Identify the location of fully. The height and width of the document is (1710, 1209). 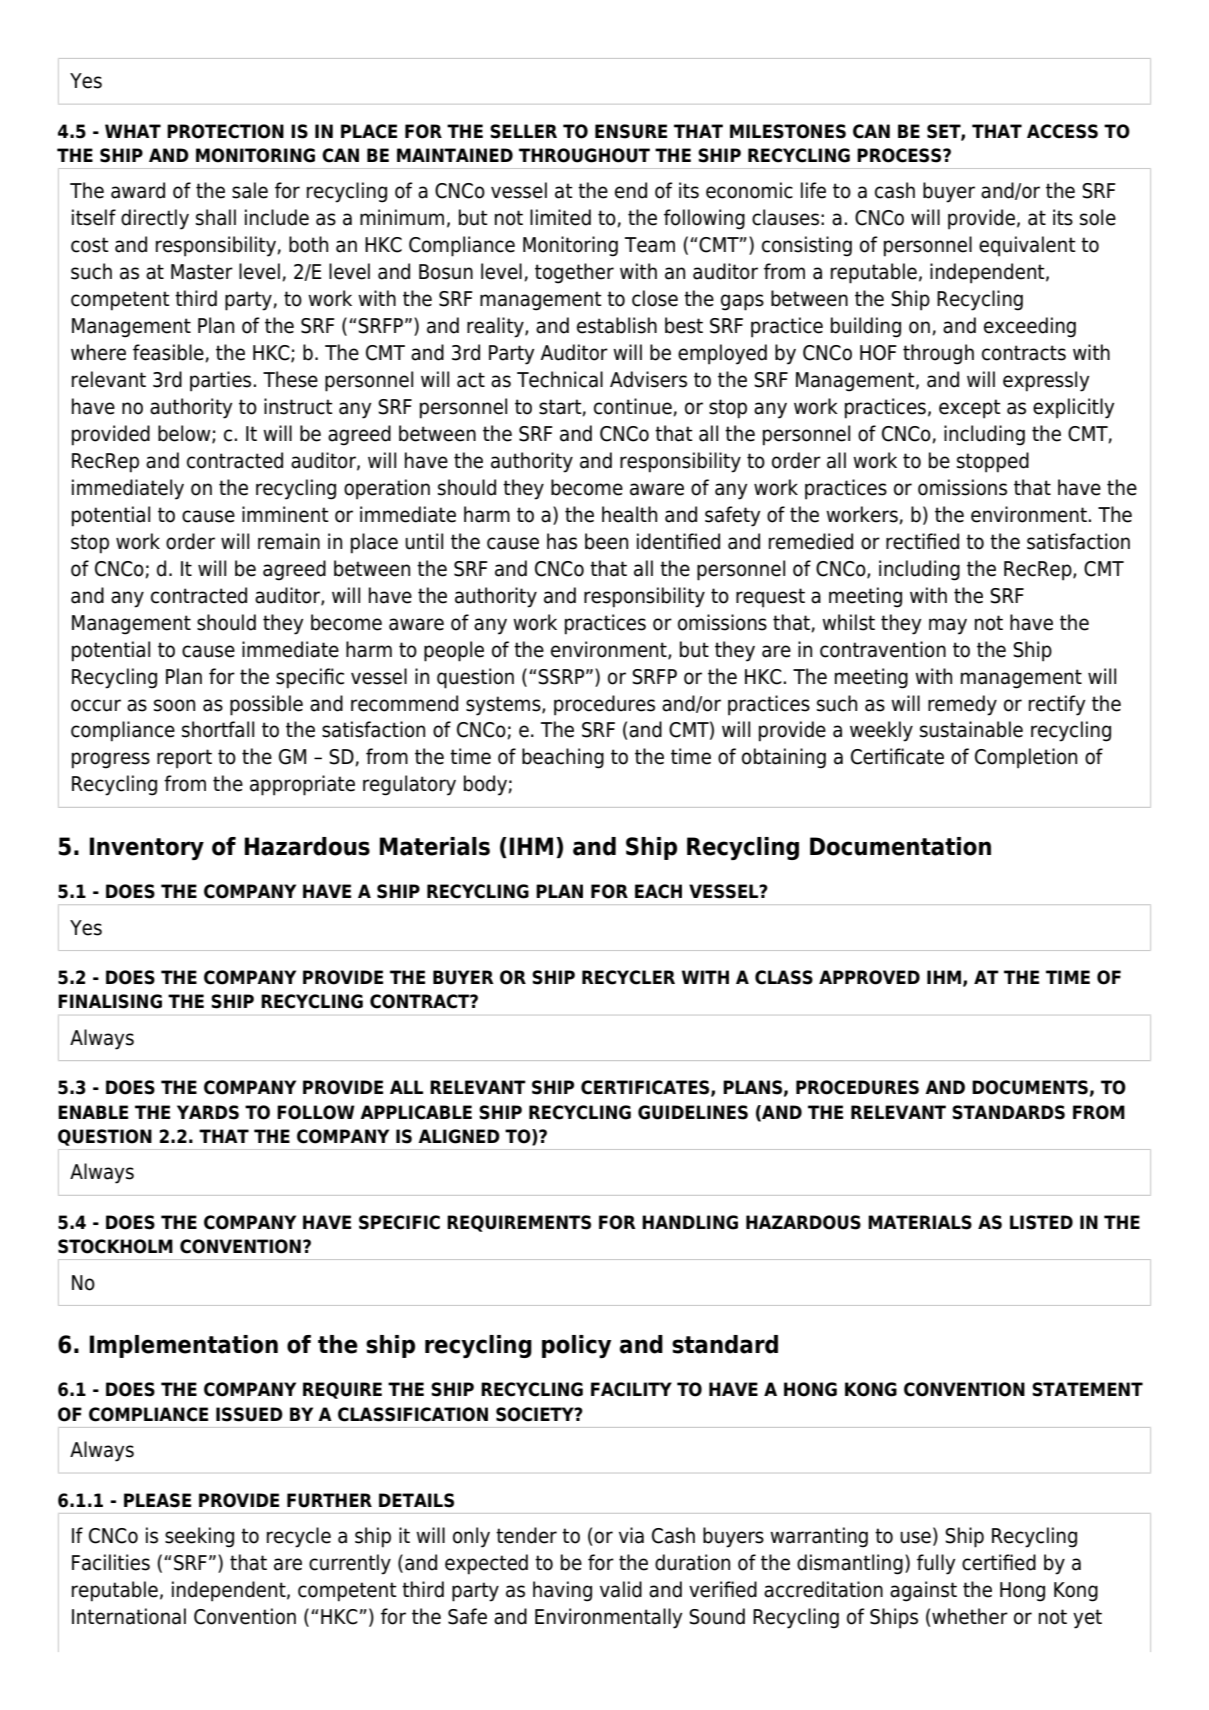
(936, 1564).
